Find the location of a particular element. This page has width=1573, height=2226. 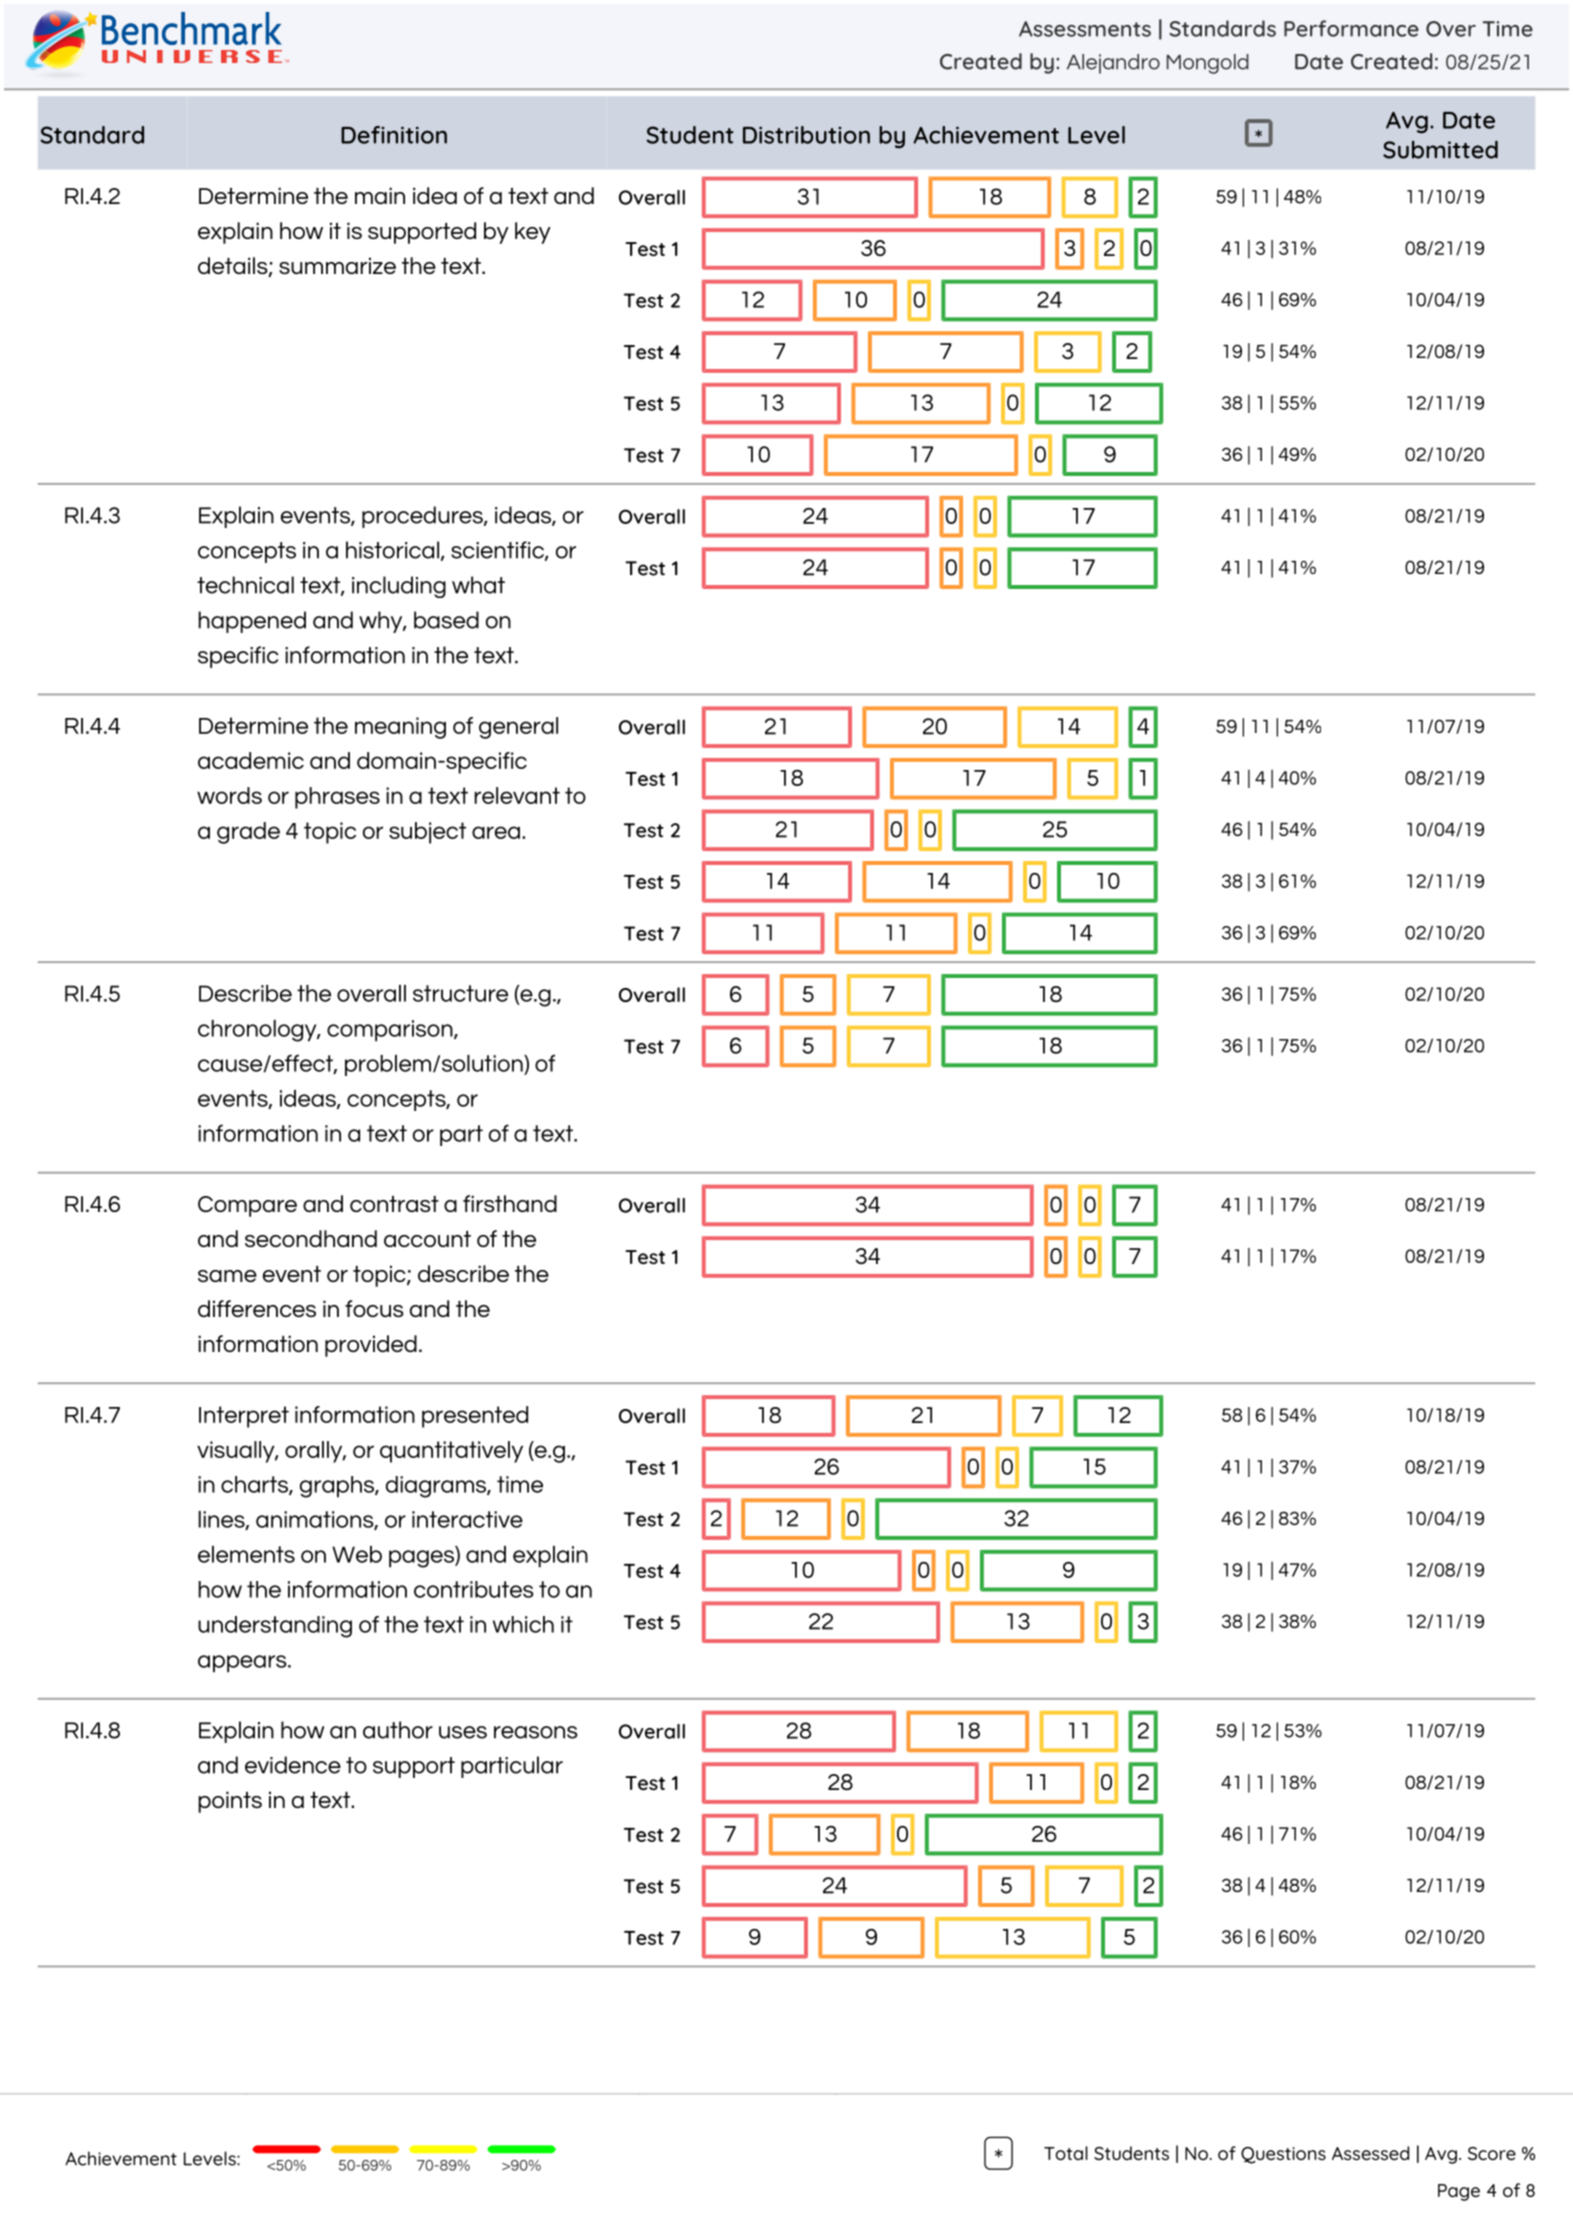

Distribution is located at coordinates (806, 135).
